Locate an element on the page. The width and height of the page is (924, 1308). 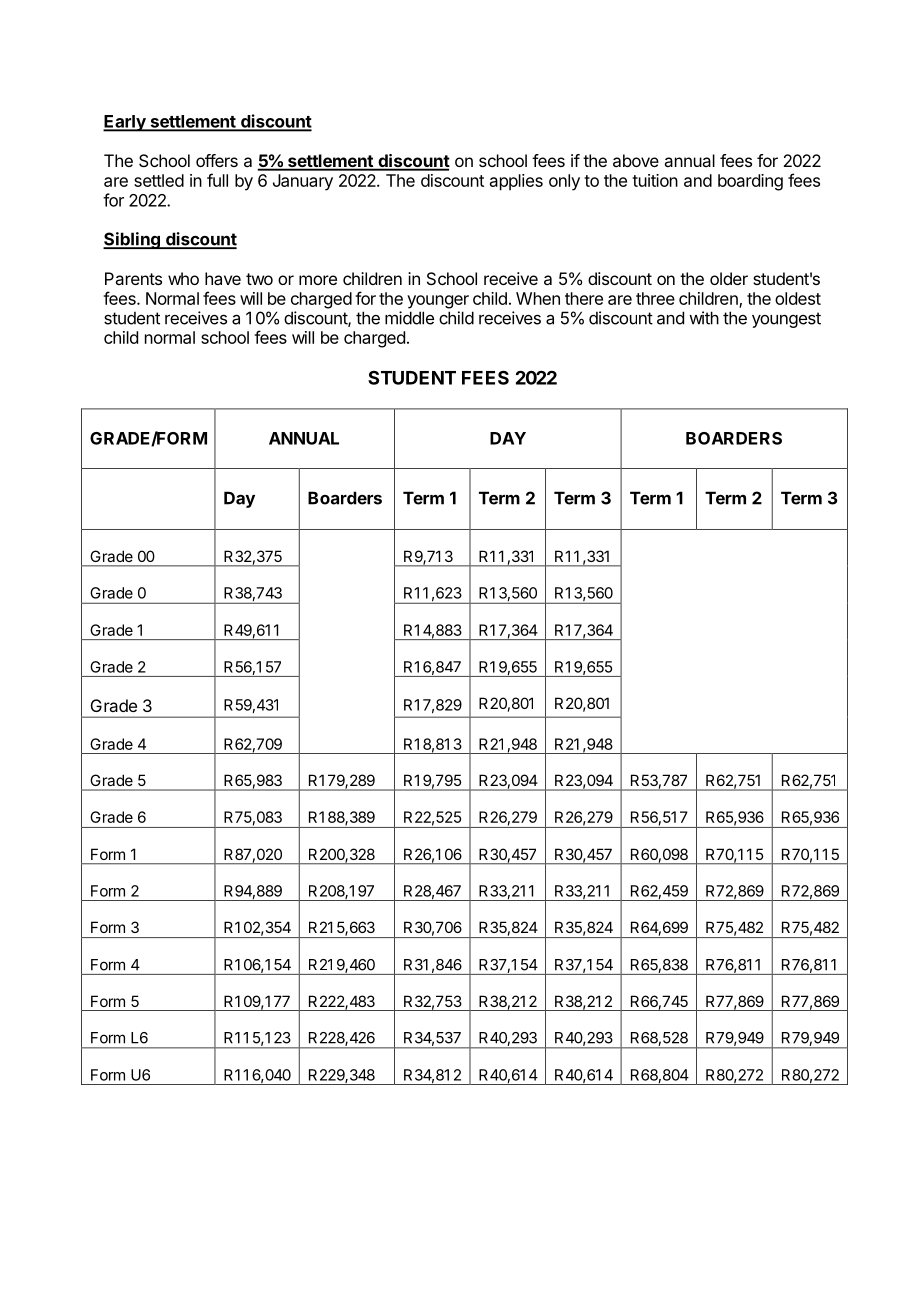
younger is located at coordinates (438, 302).
